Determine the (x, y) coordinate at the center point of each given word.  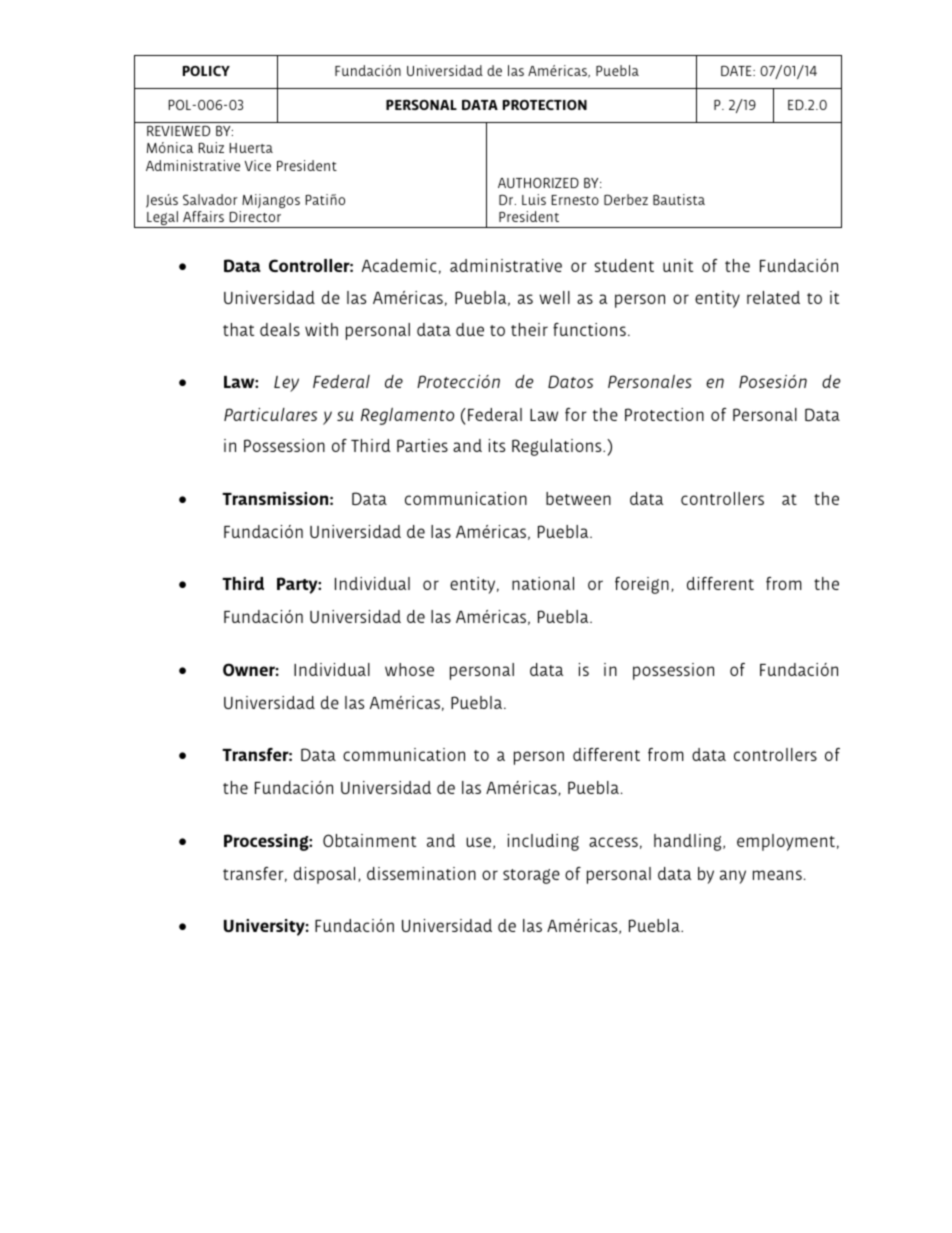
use (480, 843)
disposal (324, 875)
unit (678, 265)
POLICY (206, 71)
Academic (399, 265)
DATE (737, 70)
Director (255, 216)
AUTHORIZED (538, 182)
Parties (422, 445)
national (543, 583)
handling (689, 842)
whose (409, 669)
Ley (286, 384)
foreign (642, 585)
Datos (570, 381)
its (496, 445)
